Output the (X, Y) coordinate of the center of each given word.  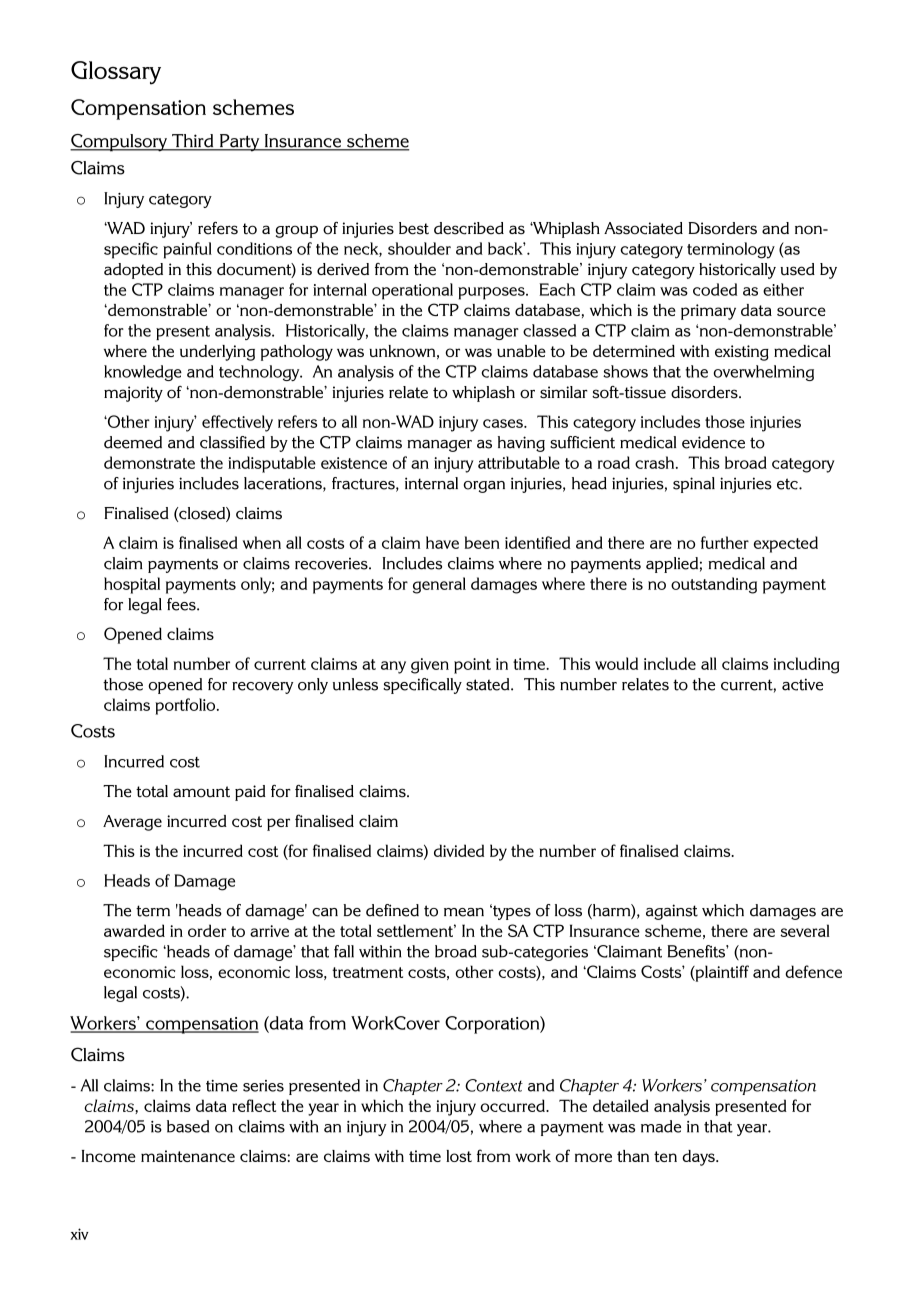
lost (459, 1156)
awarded (134, 930)
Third (193, 142)
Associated (643, 228)
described (469, 228)
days (699, 1158)
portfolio (186, 706)
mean (464, 912)
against (672, 912)
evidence (713, 442)
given (430, 666)
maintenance (188, 1156)
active (802, 684)
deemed (133, 442)
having (521, 444)
